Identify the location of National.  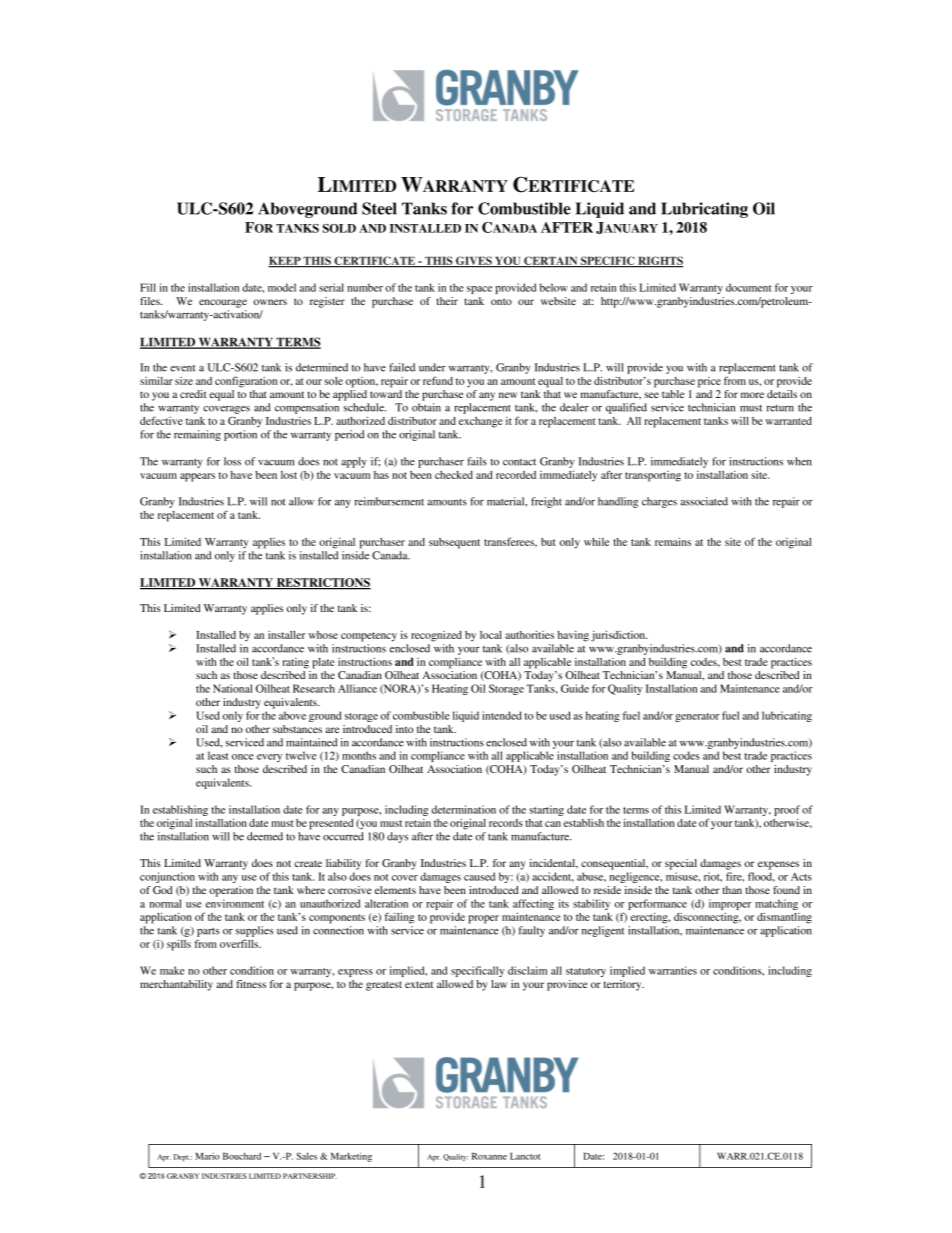
(232, 688).
